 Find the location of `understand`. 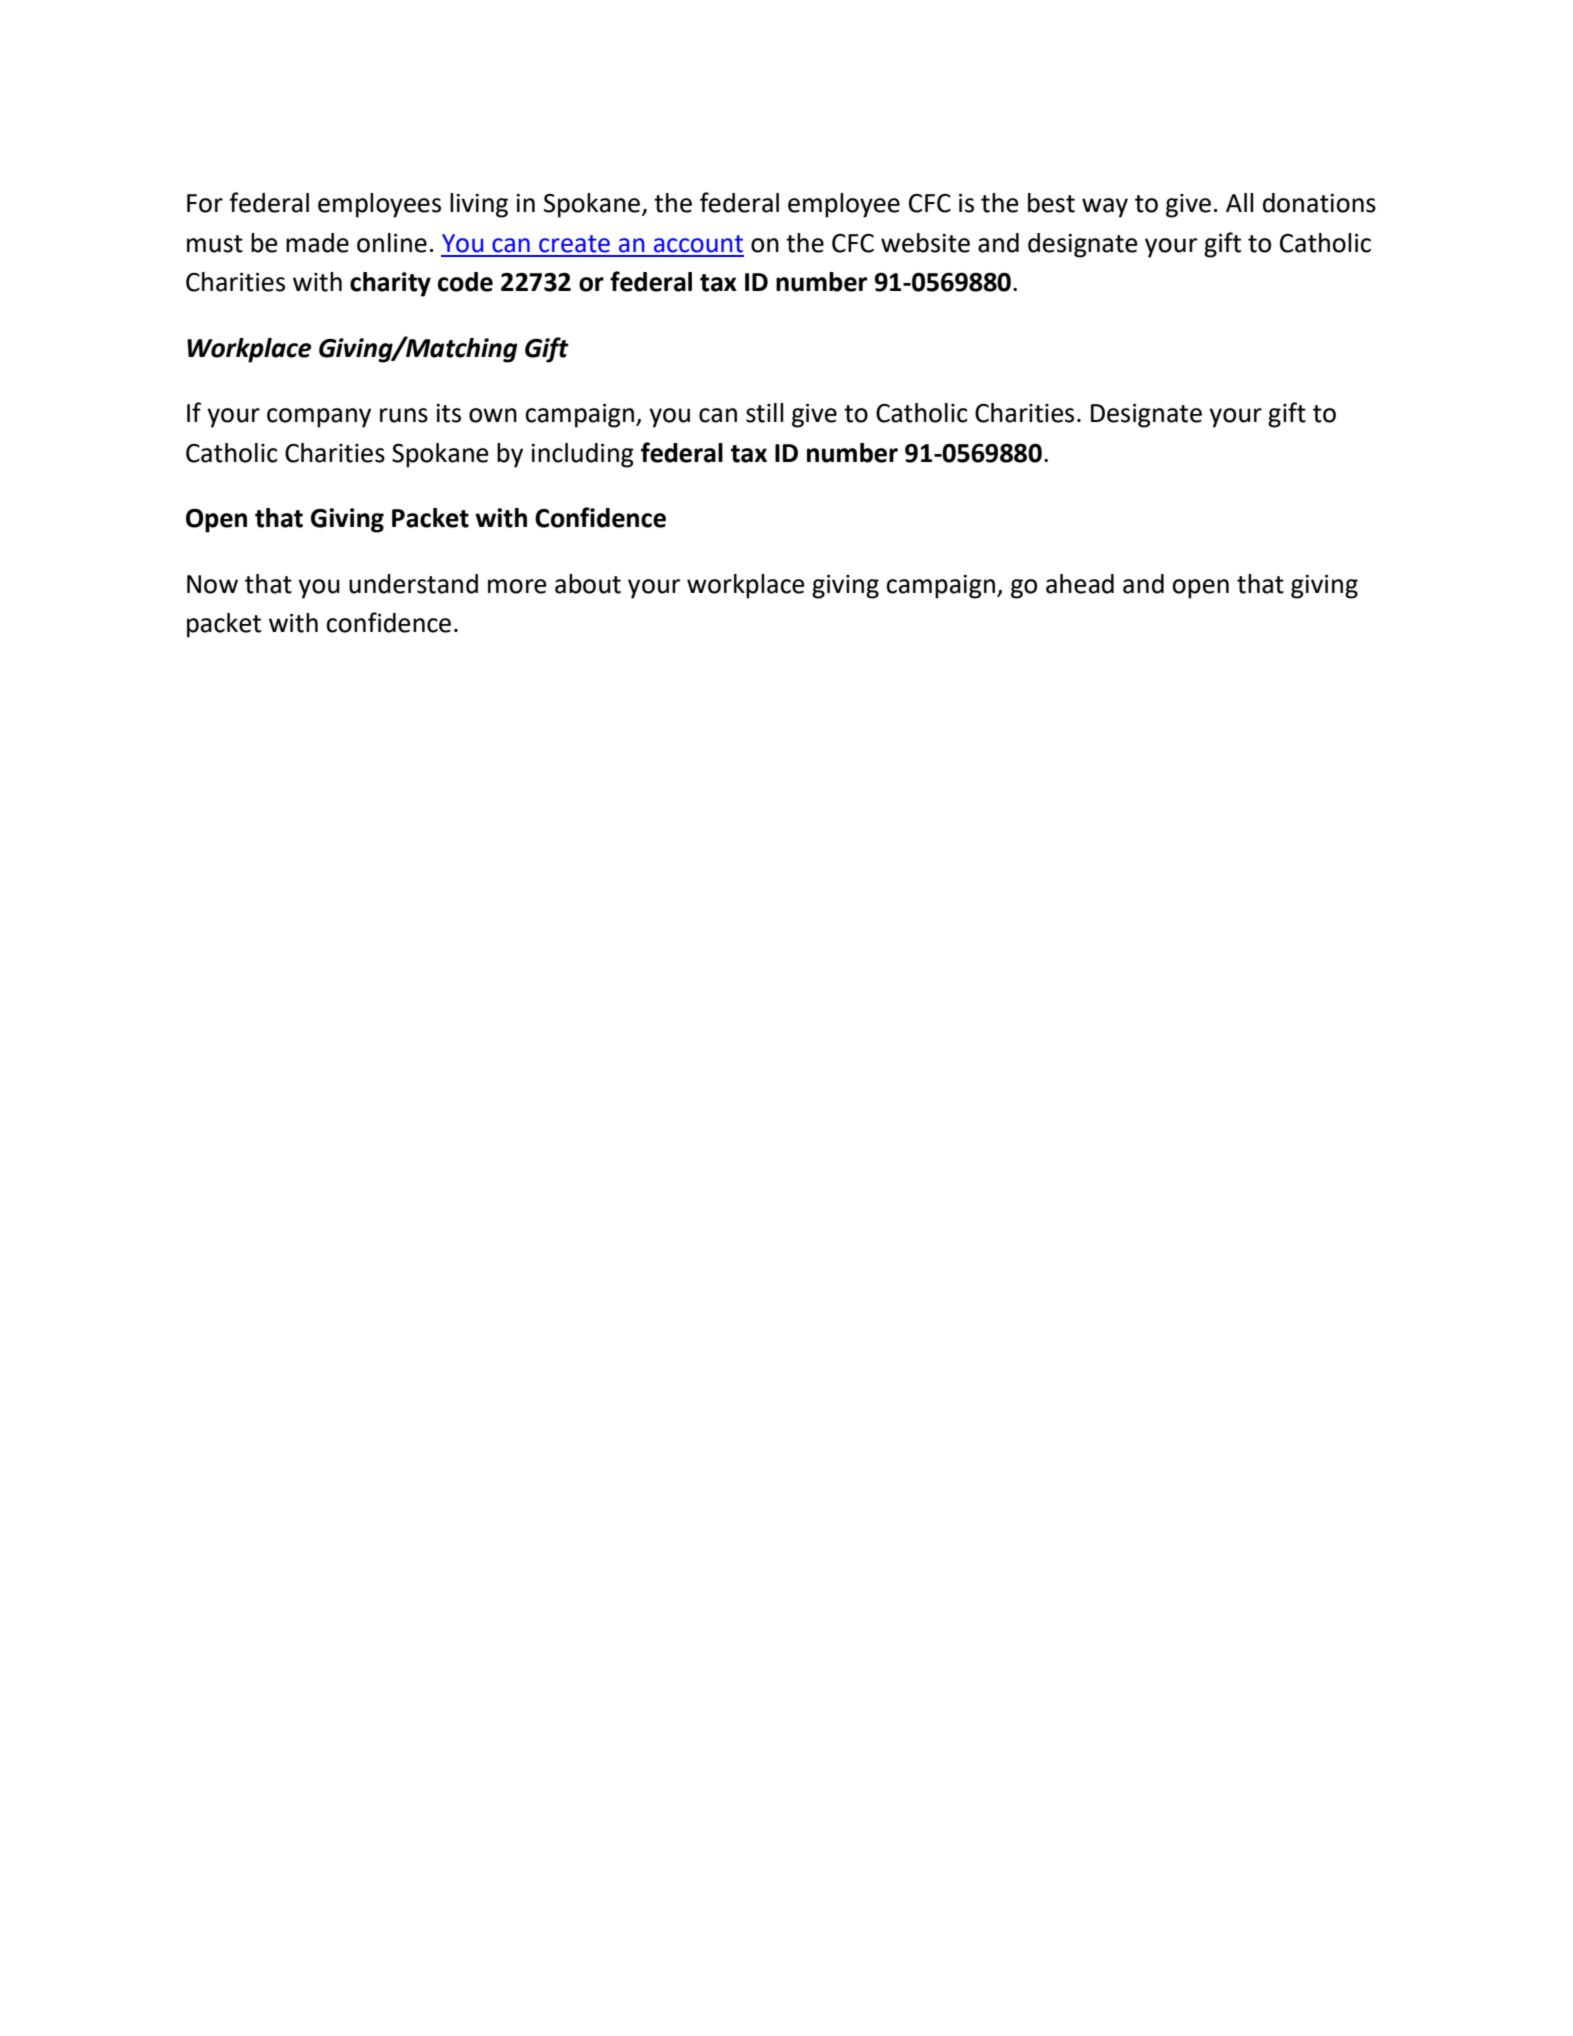

understand is located at coordinates (413, 584).
